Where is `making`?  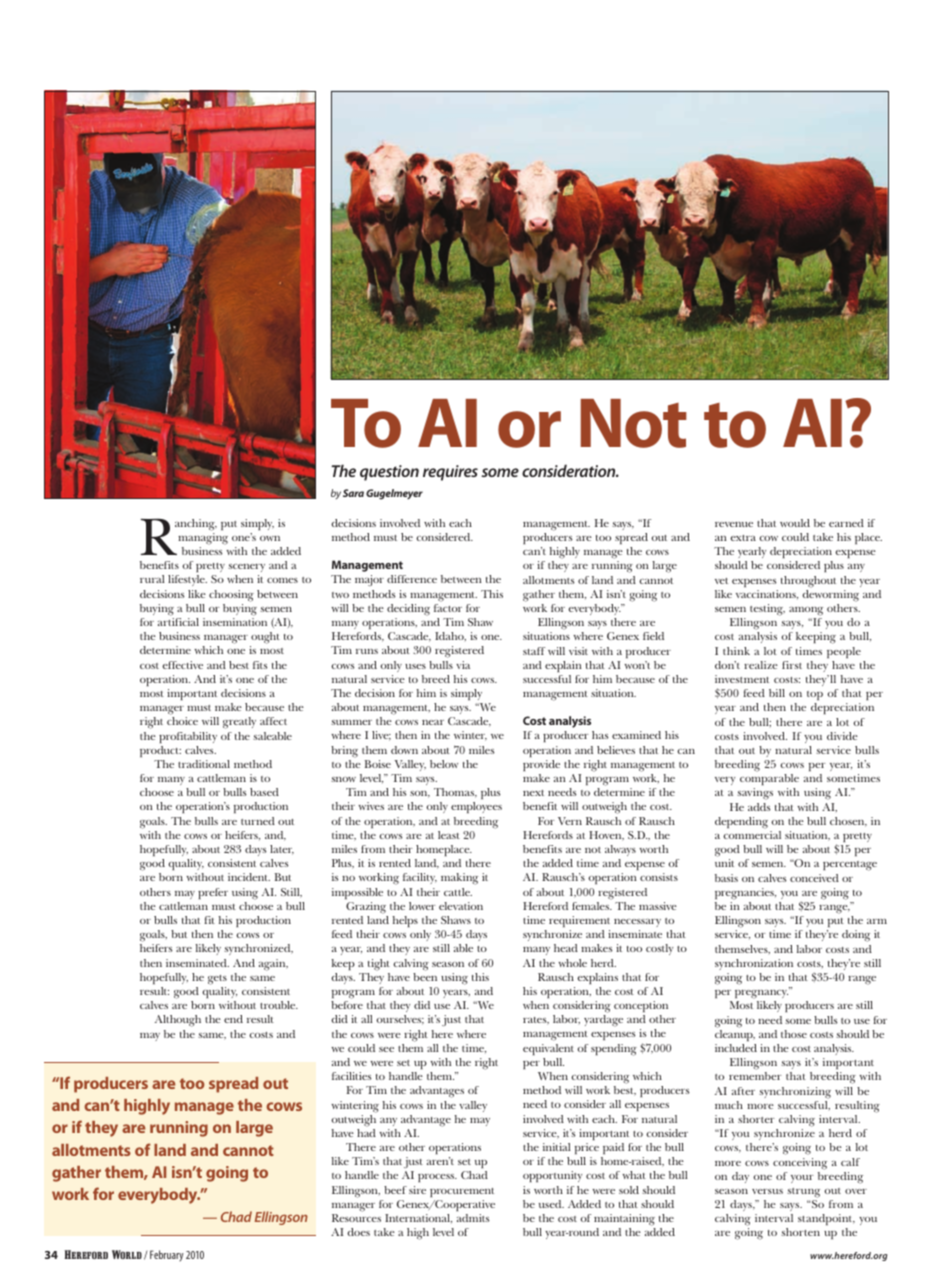
making is located at coordinates (459, 879).
